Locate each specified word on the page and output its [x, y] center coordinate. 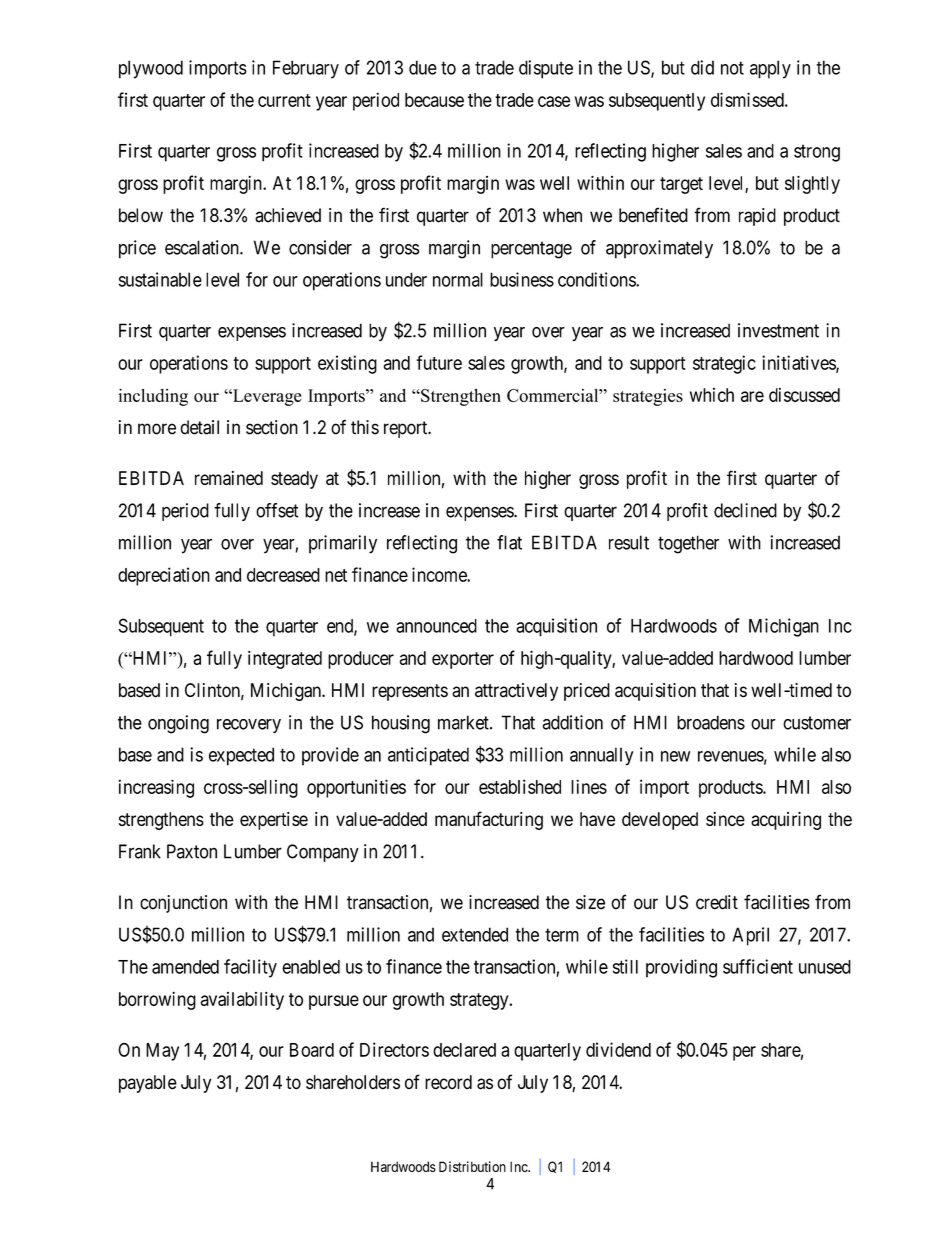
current [284, 100]
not [732, 68]
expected [241, 756]
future [439, 362]
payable [148, 1084]
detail [199, 427]
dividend [618, 1049]
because [434, 100]
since [725, 819]
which [712, 394]
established [520, 786]
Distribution [472, 1166]
